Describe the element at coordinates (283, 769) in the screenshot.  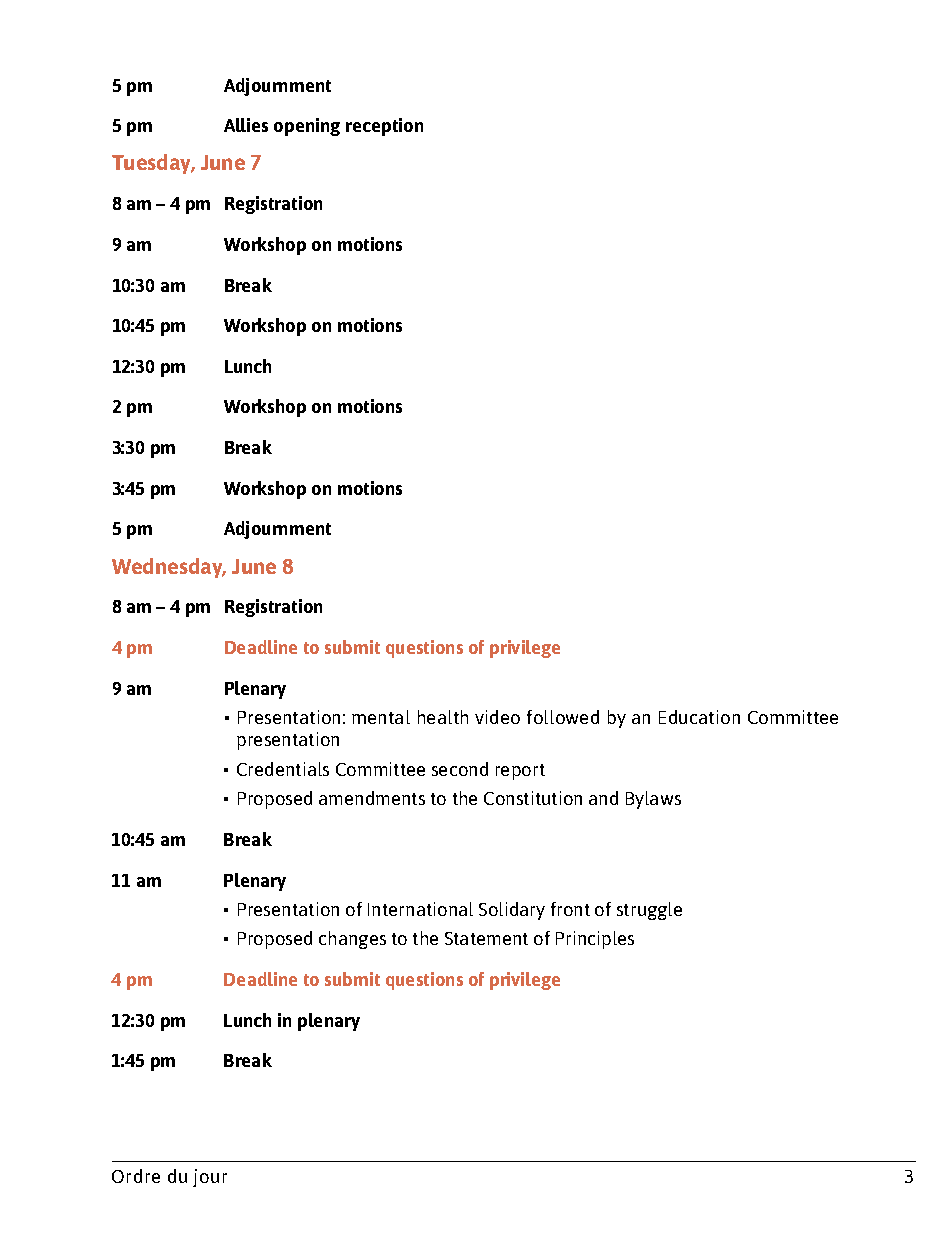
I see `Credentials` at that location.
